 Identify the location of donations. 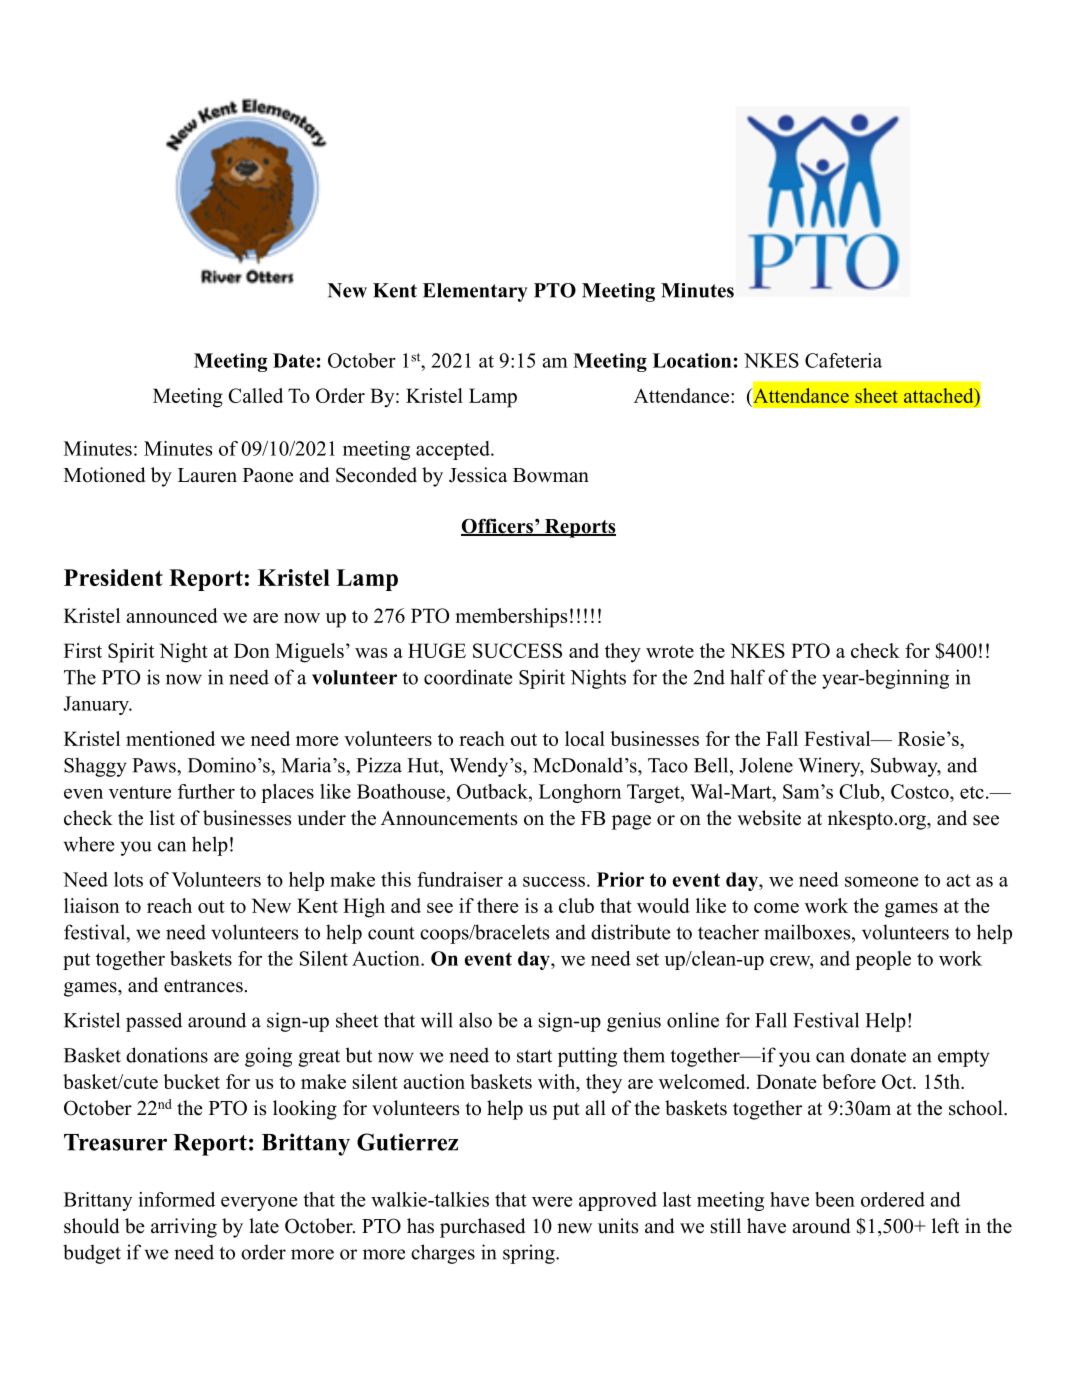
(167, 1055).
